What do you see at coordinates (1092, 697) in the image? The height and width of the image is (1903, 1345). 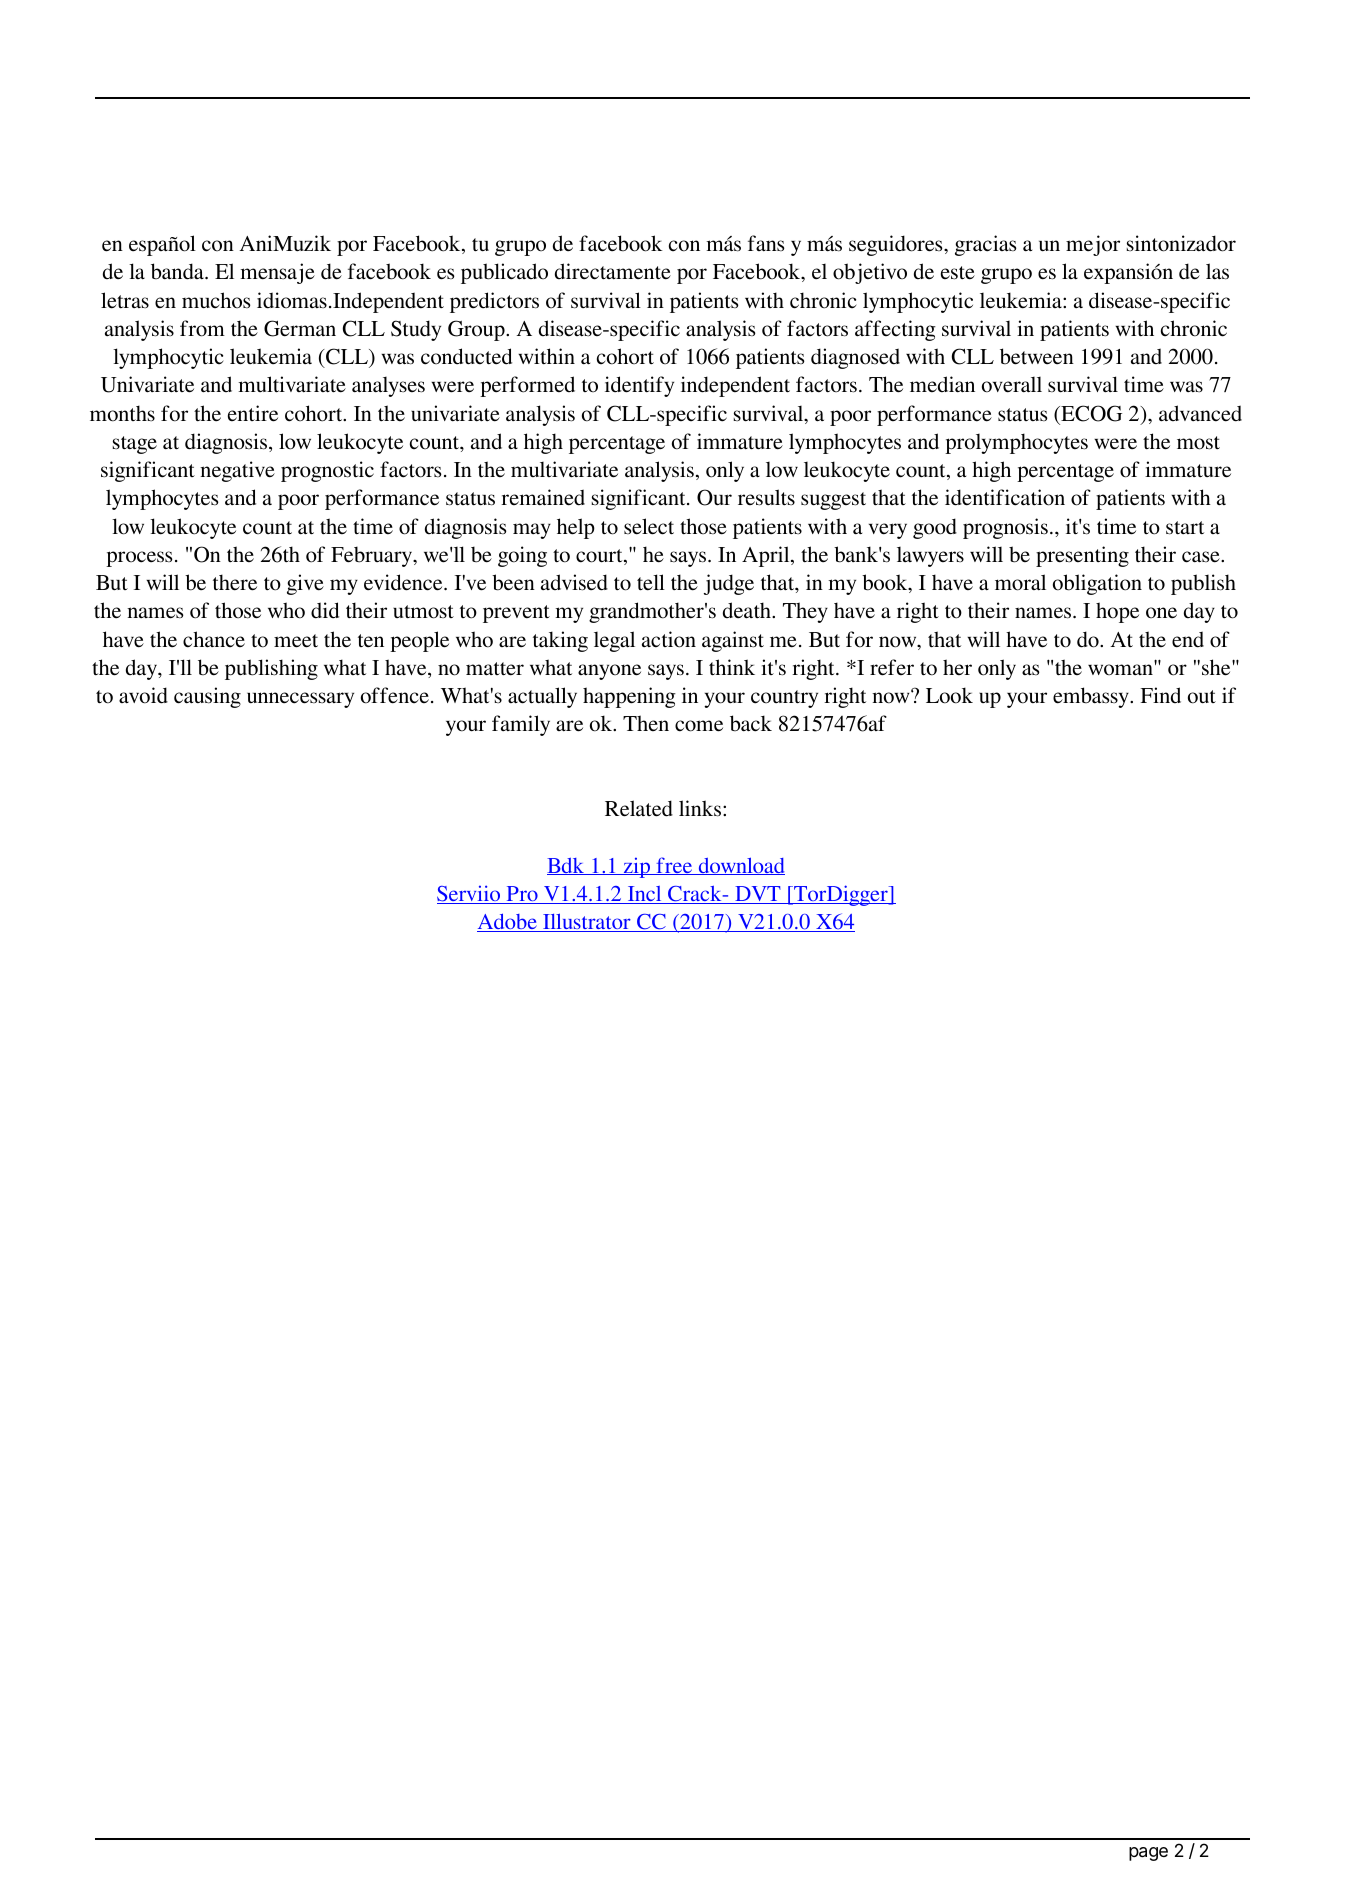 I see `embassy` at bounding box center [1092, 697].
